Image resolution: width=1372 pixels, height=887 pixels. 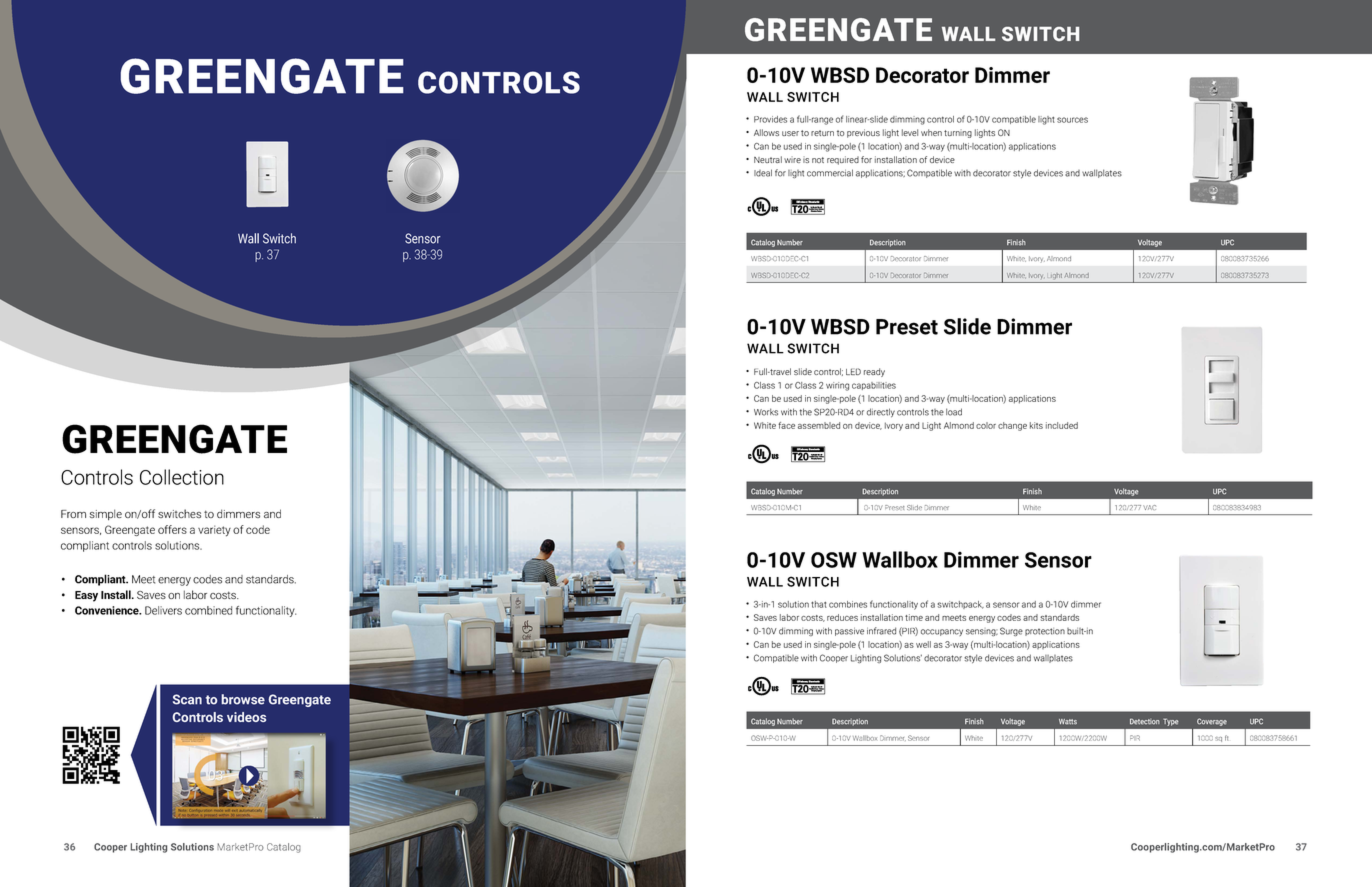 I want to click on VAC, so click(x=1149, y=507).
